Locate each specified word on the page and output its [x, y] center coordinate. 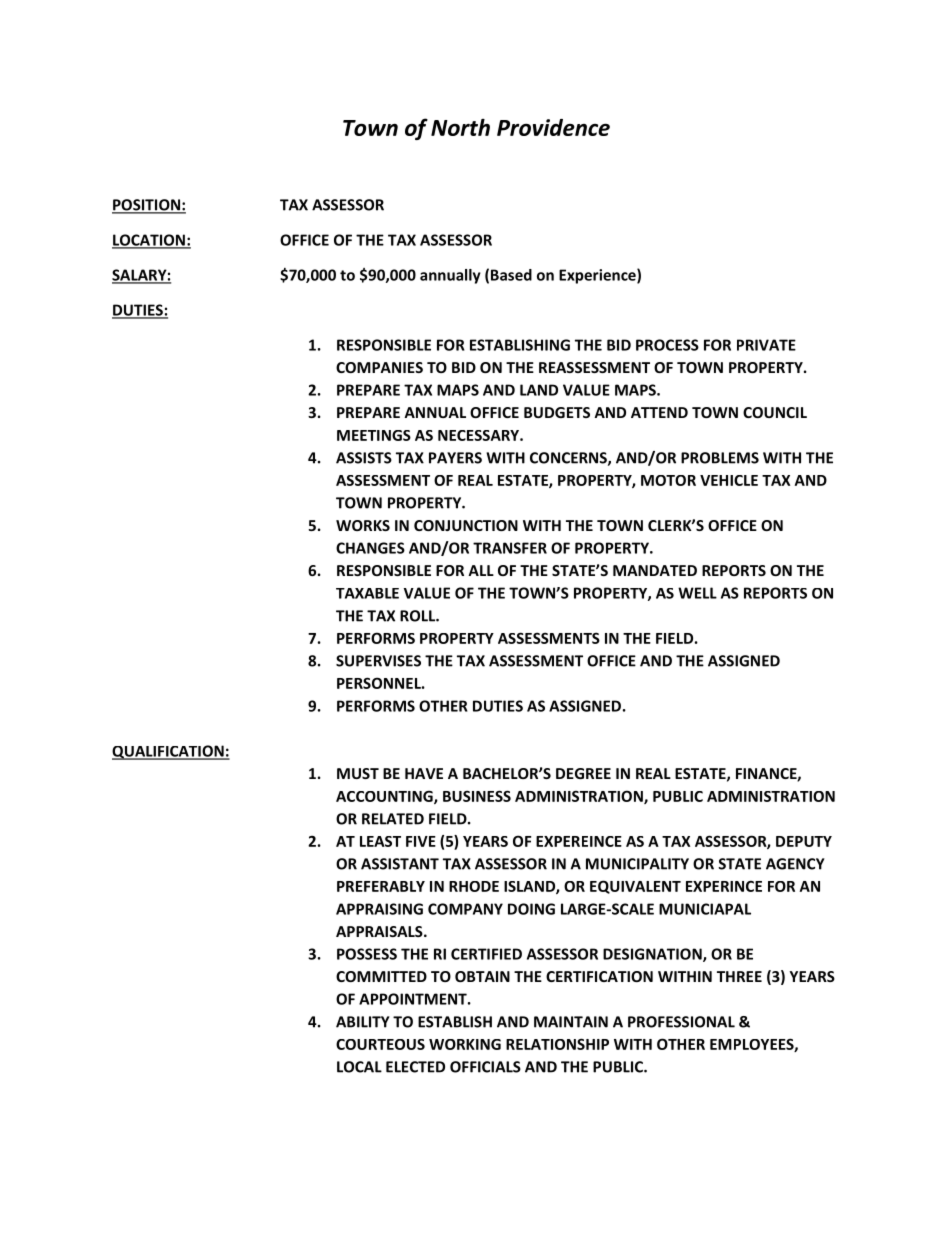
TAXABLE [367, 593]
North [460, 127]
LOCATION [149, 241]
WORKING [465, 1044]
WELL [697, 593]
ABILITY [363, 1022]
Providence [553, 127]
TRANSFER [510, 548]
